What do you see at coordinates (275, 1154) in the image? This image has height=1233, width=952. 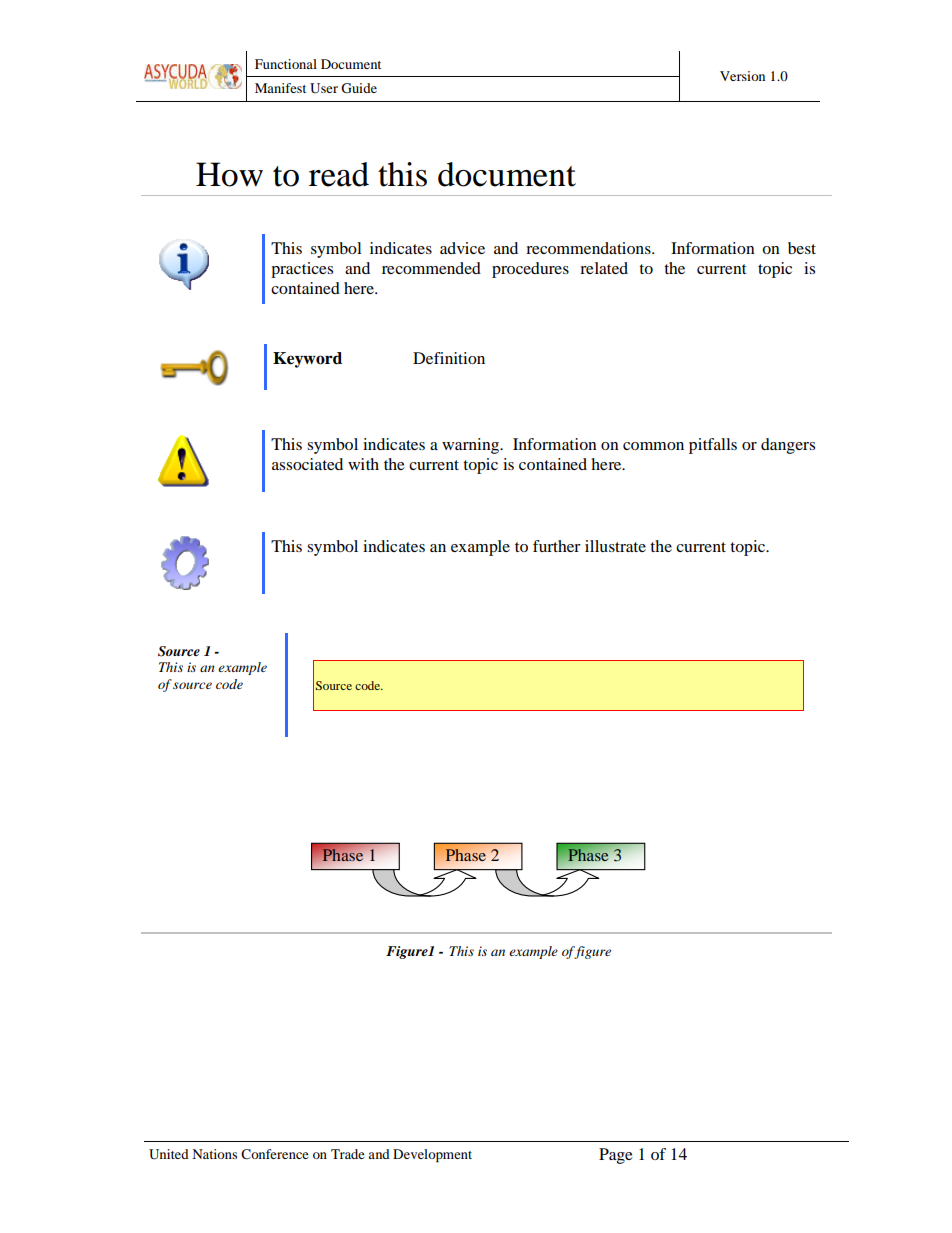 I see `Conference` at bounding box center [275, 1154].
